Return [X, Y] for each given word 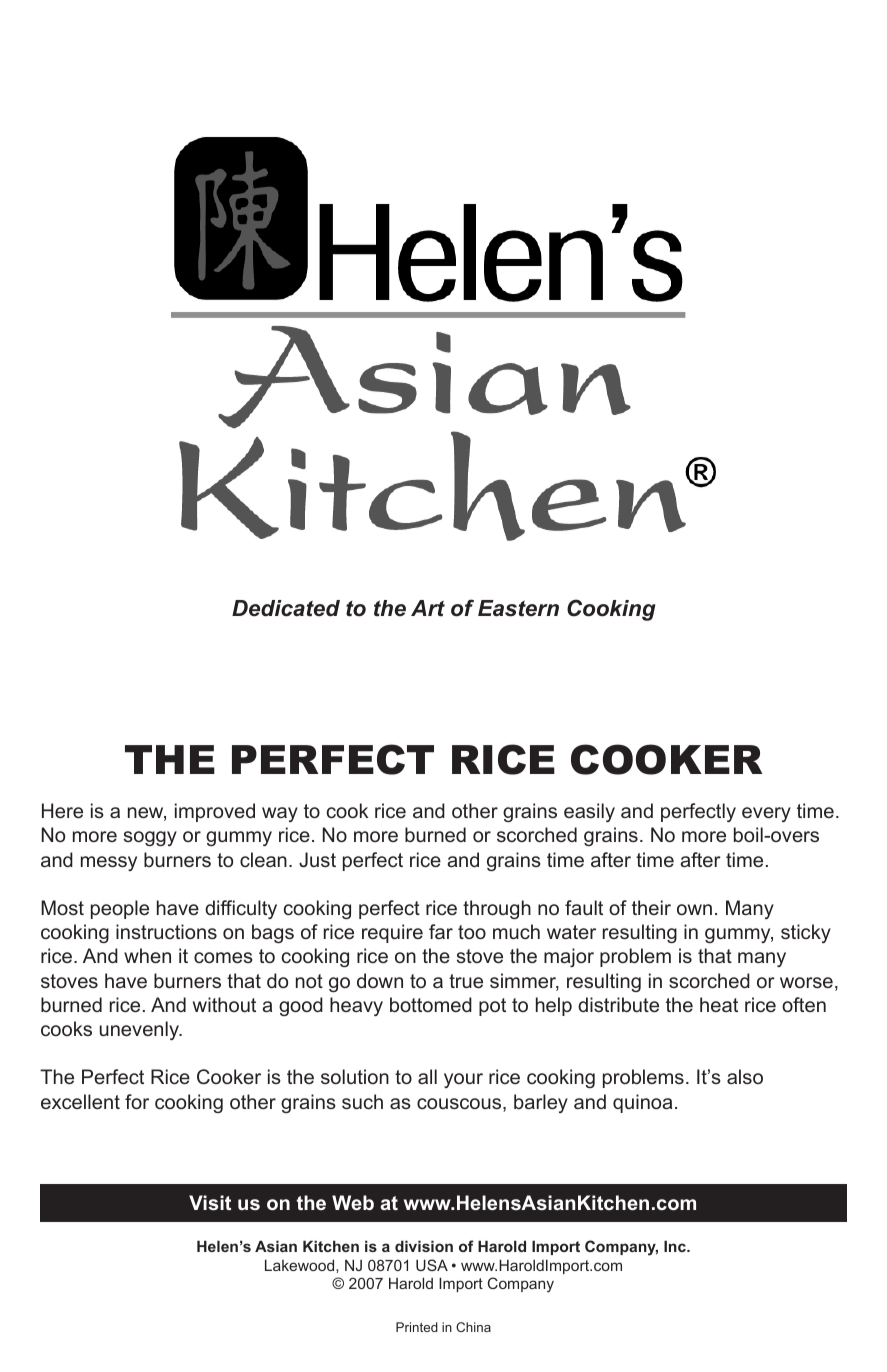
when [147, 955]
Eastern [518, 608]
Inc [676, 1246]
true [466, 981]
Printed [417, 1327]
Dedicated [286, 608]
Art [428, 608]
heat [719, 1004]
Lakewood [301, 1265]
